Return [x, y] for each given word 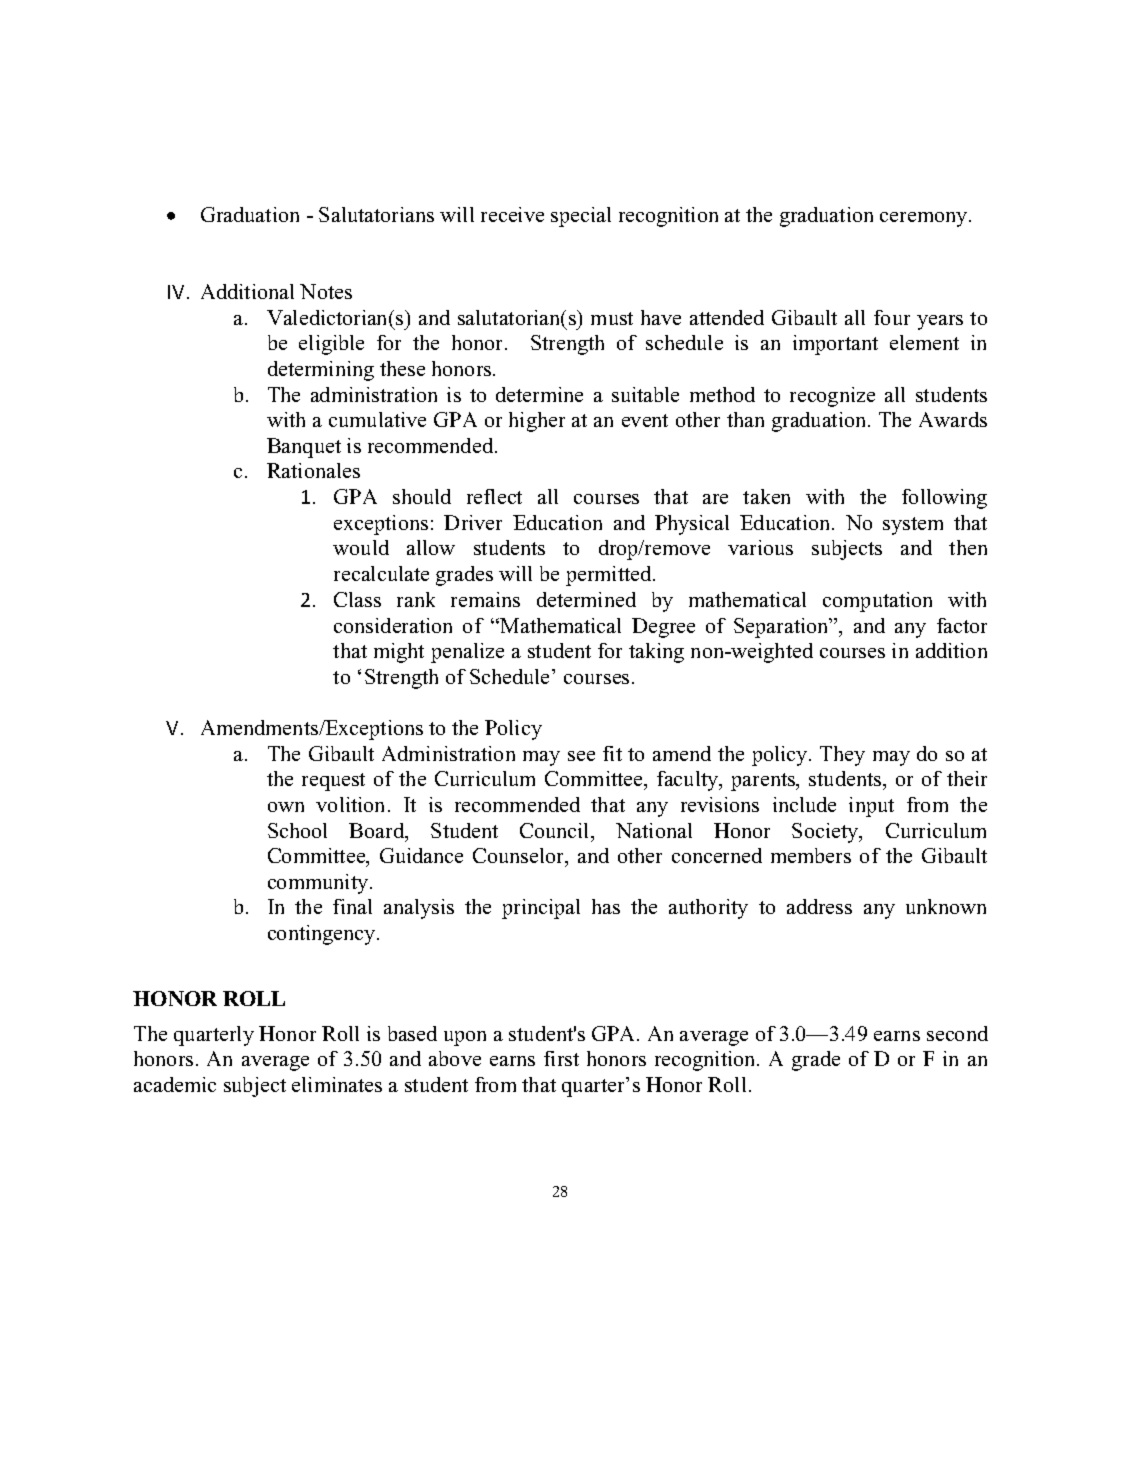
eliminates [337, 1084]
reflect [494, 496]
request [333, 782]
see [581, 756]
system [913, 526]
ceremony [925, 219]
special [581, 217]
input [871, 807]
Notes [326, 291]
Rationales [313, 470]
